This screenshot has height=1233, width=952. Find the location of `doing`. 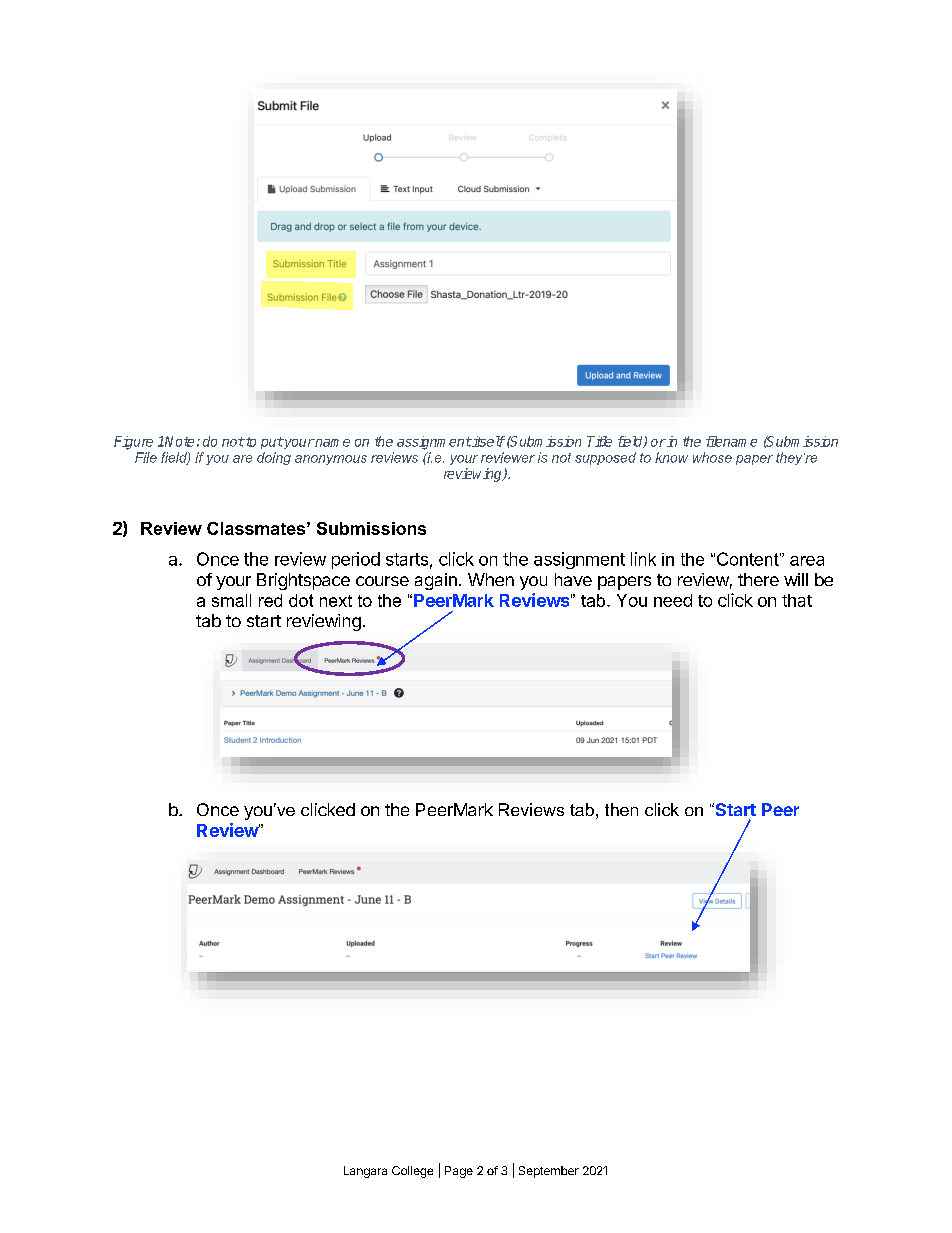

doing is located at coordinates (274, 458).
